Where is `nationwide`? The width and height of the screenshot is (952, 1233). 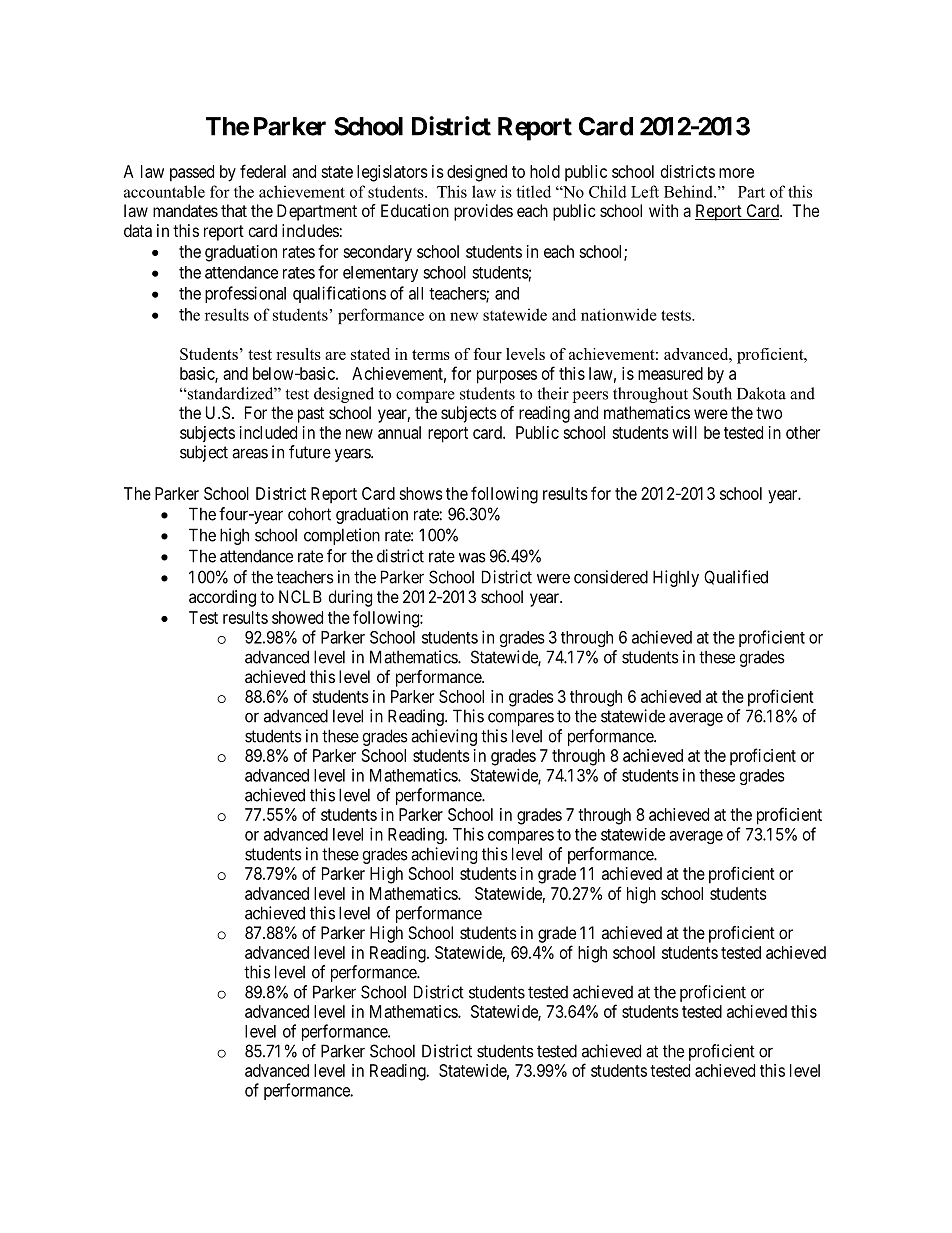 nationwide is located at coordinates (619, 314).
